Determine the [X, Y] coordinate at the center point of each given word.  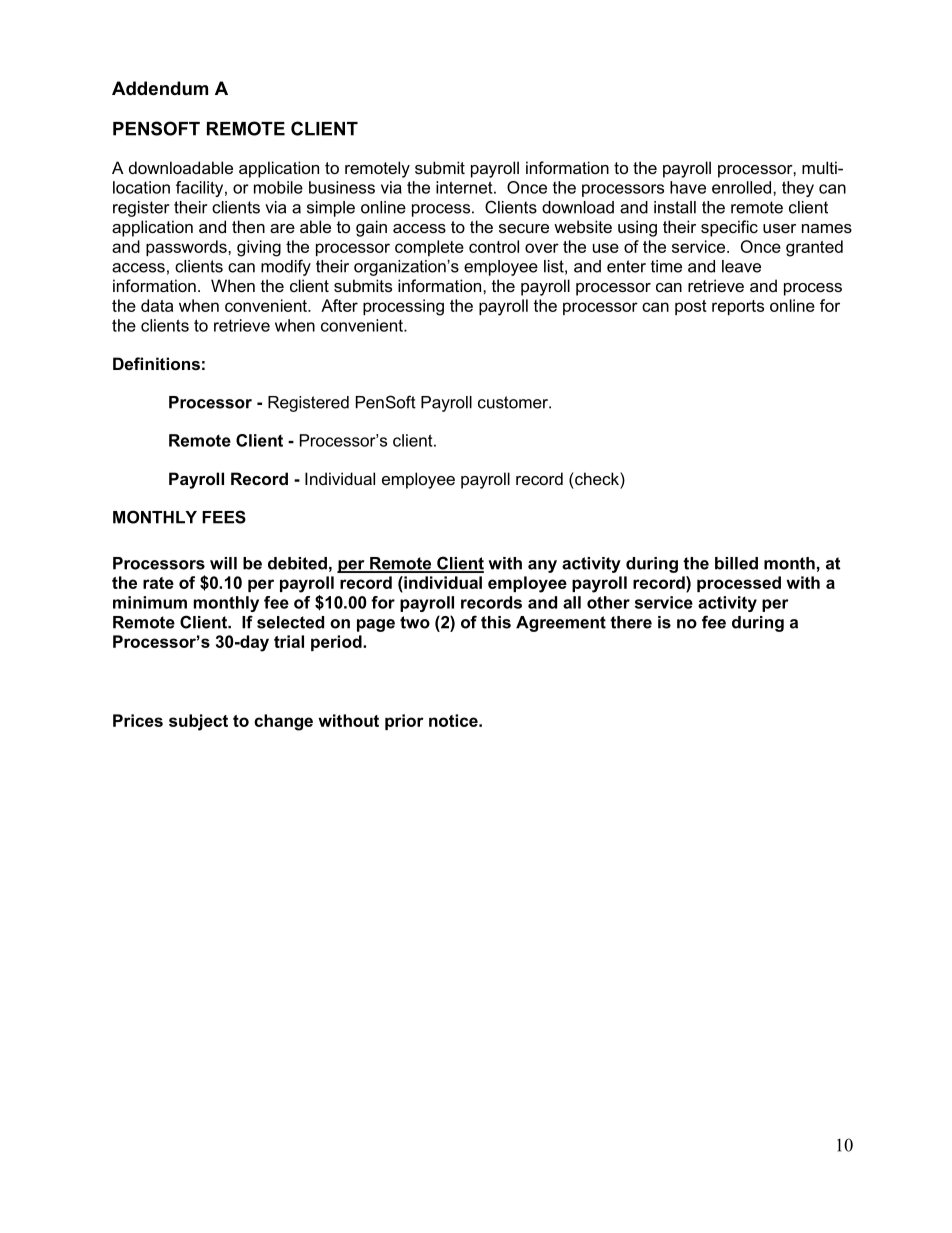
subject [198, 722]
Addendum [160, 88]
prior [404, 722]
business [342, 187]
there [631, 622]
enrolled [741, 187]
